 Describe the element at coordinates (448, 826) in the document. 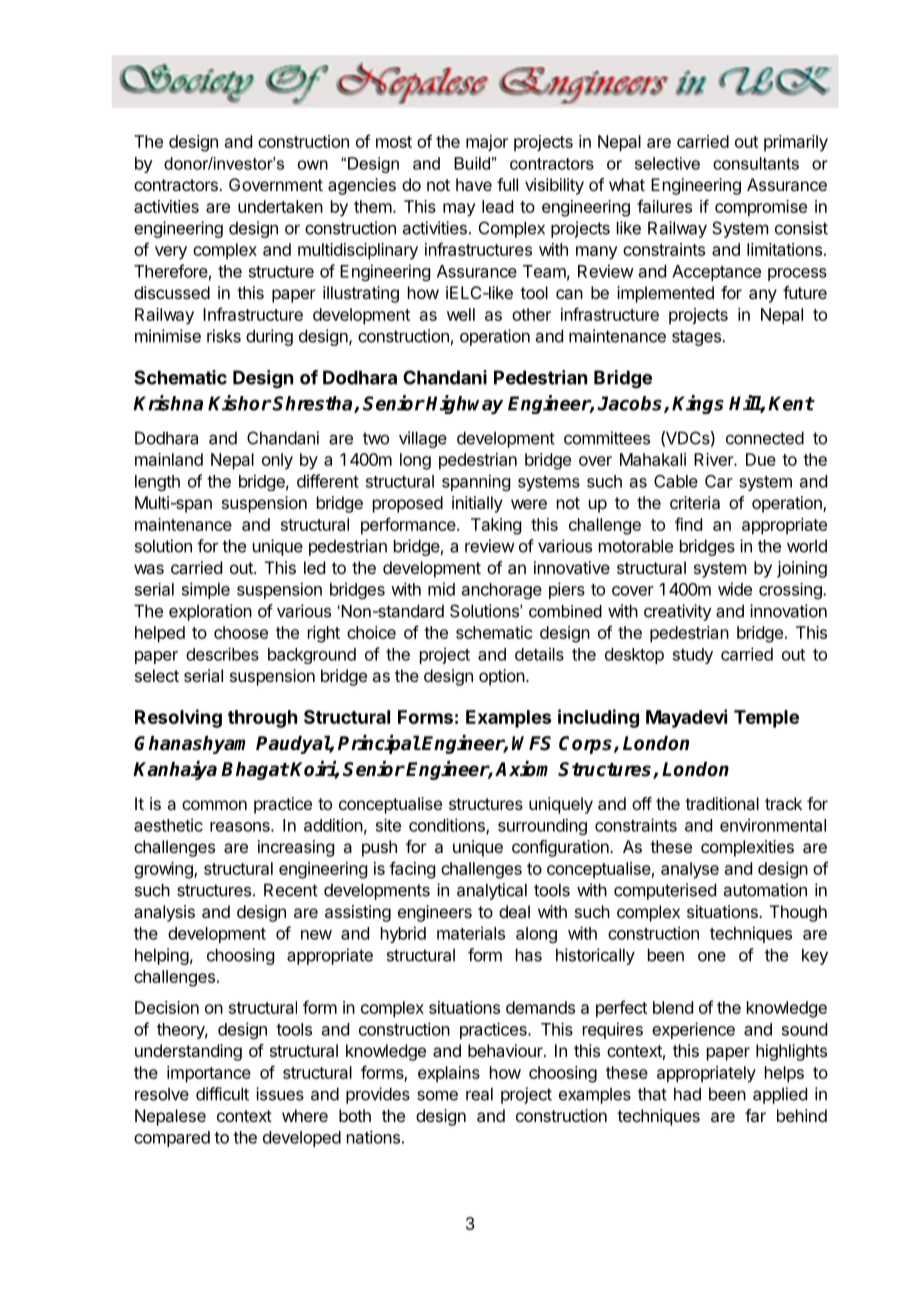

I see `conditions` at that location.
